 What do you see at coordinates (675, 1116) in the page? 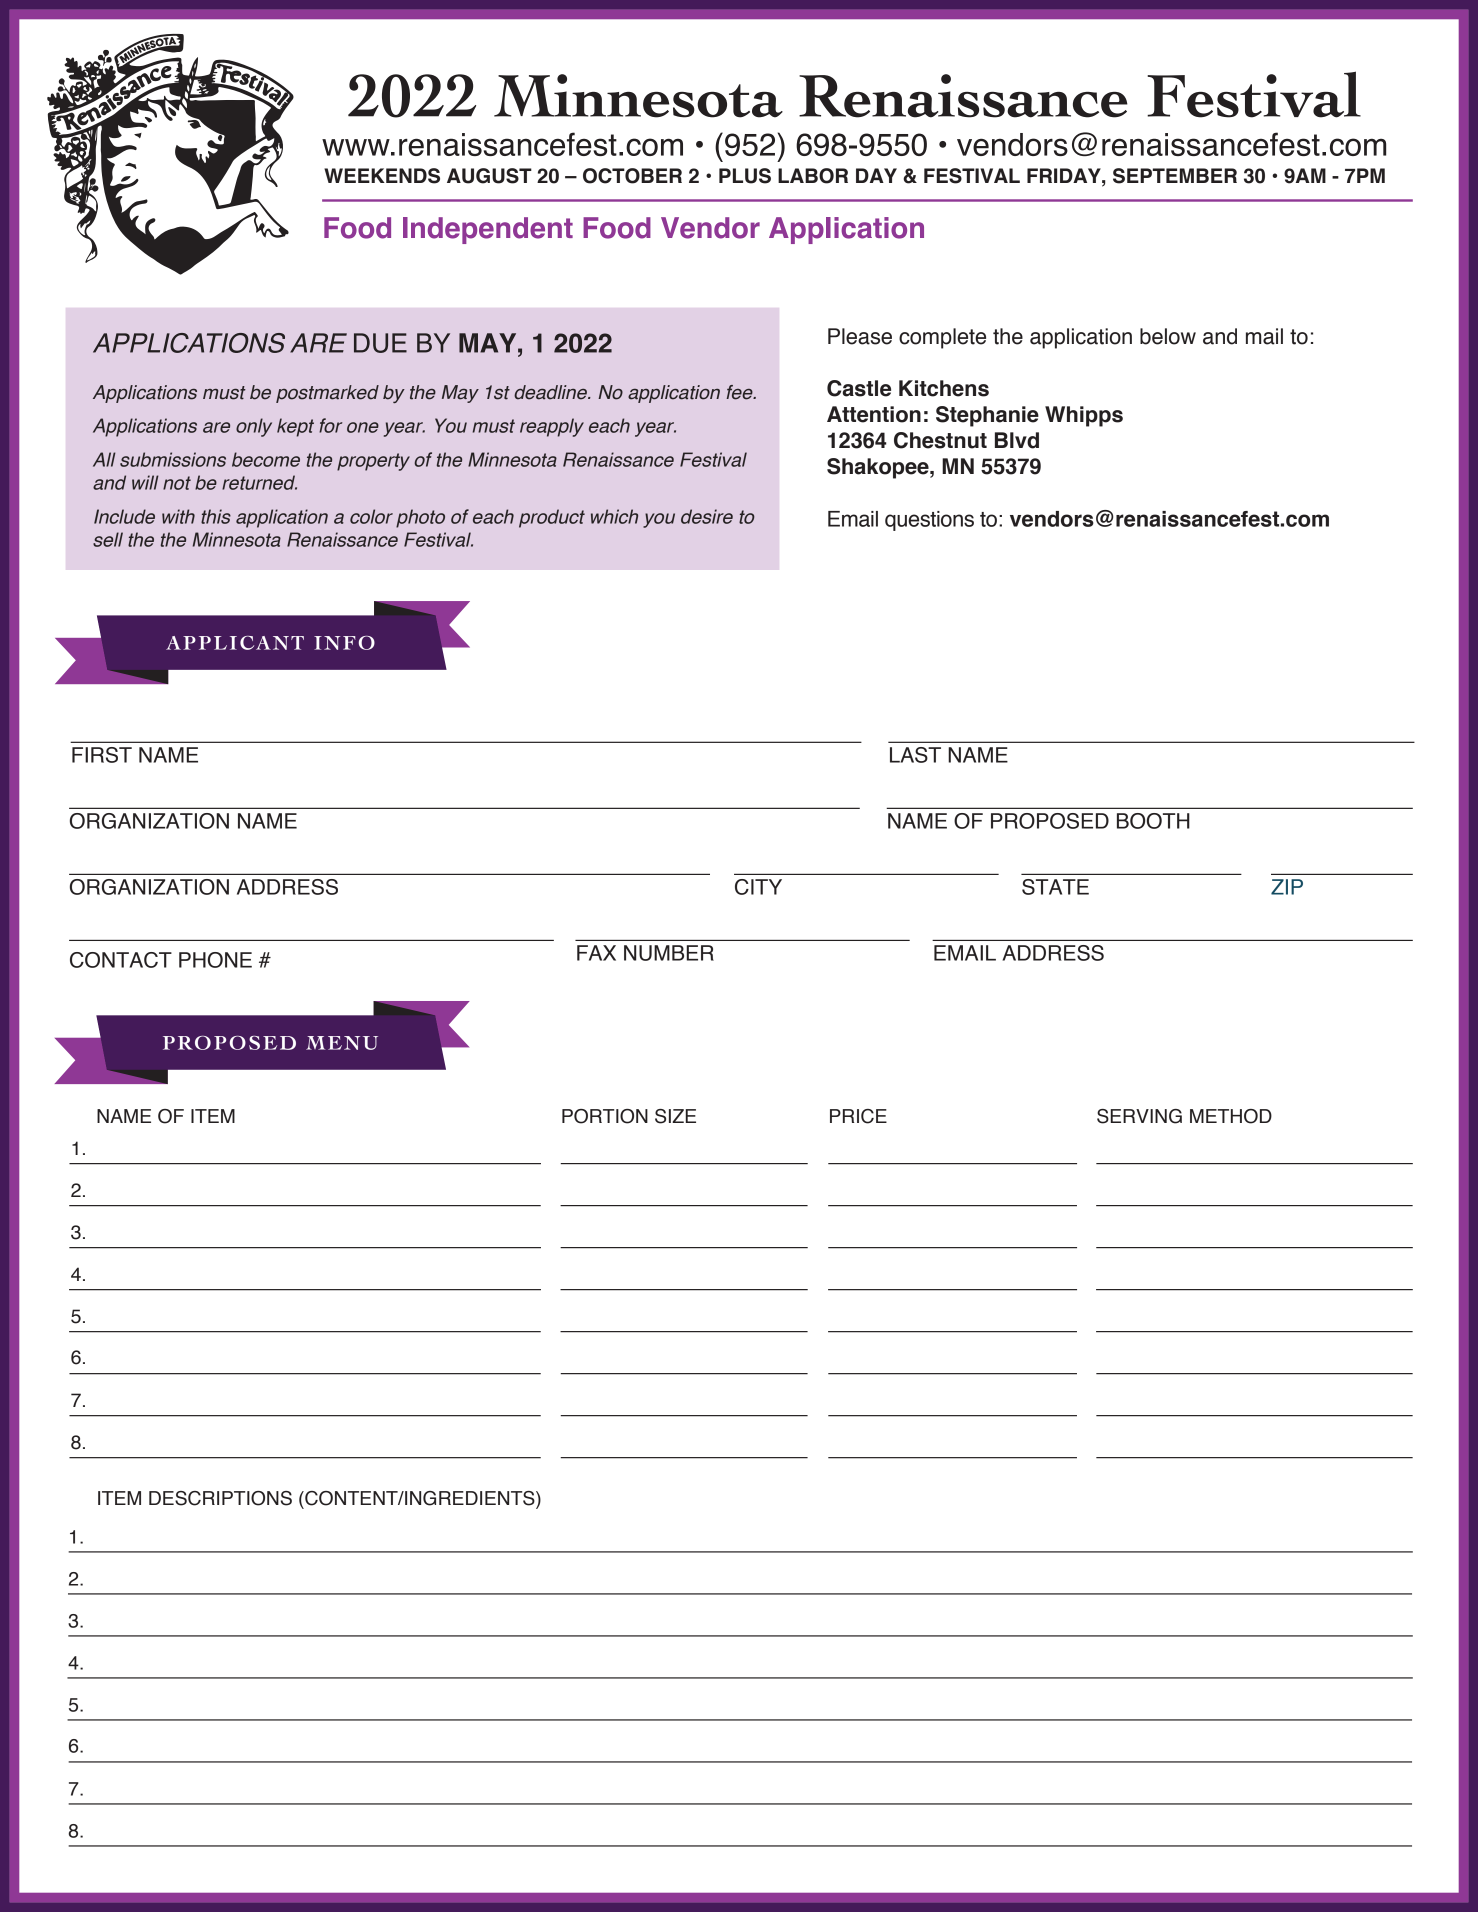
I see `SIZE` at bounding box center [675, 1116].
